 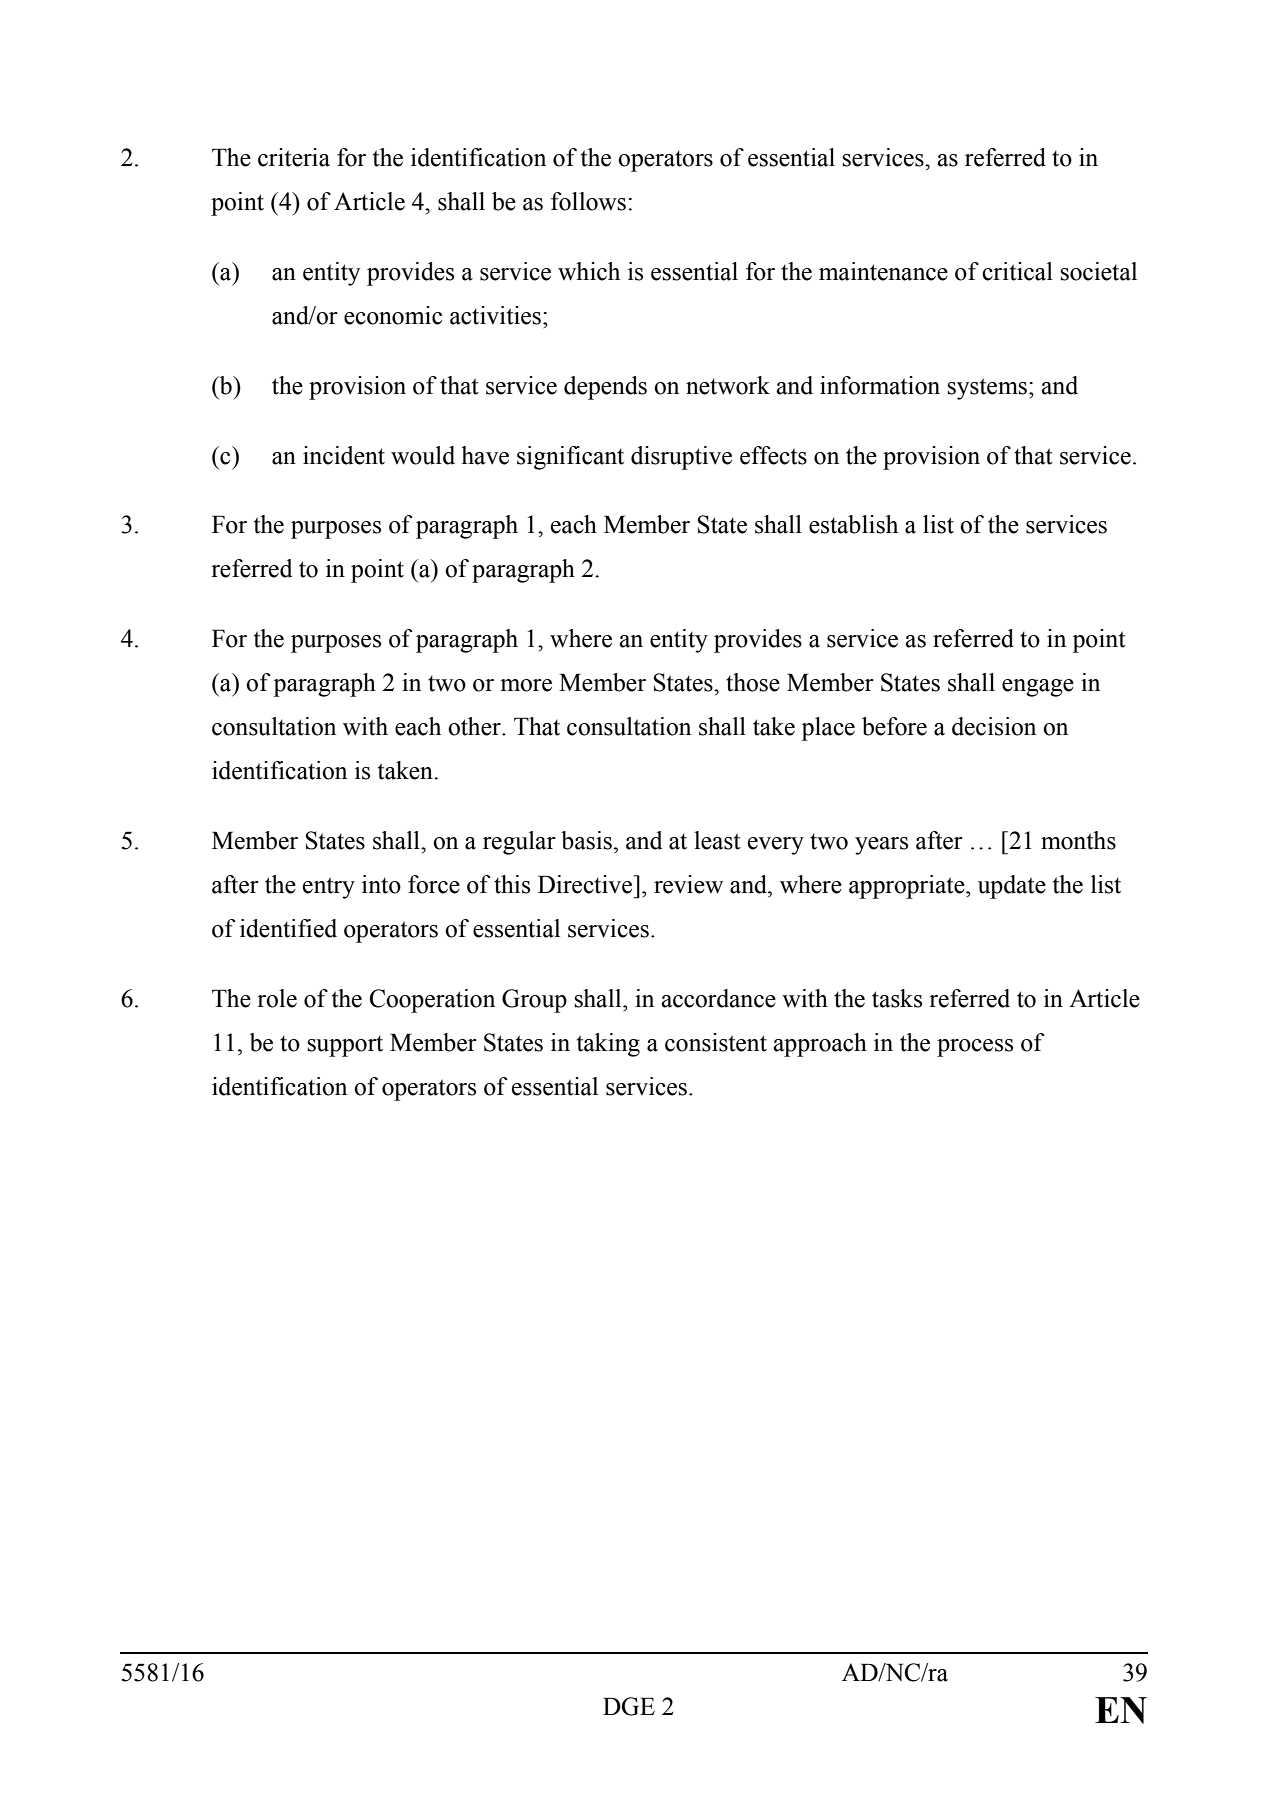 What do you see at coordinates (1017, 271) in the screenshot?
I see `critical` at bounding box center [1017, 271].
